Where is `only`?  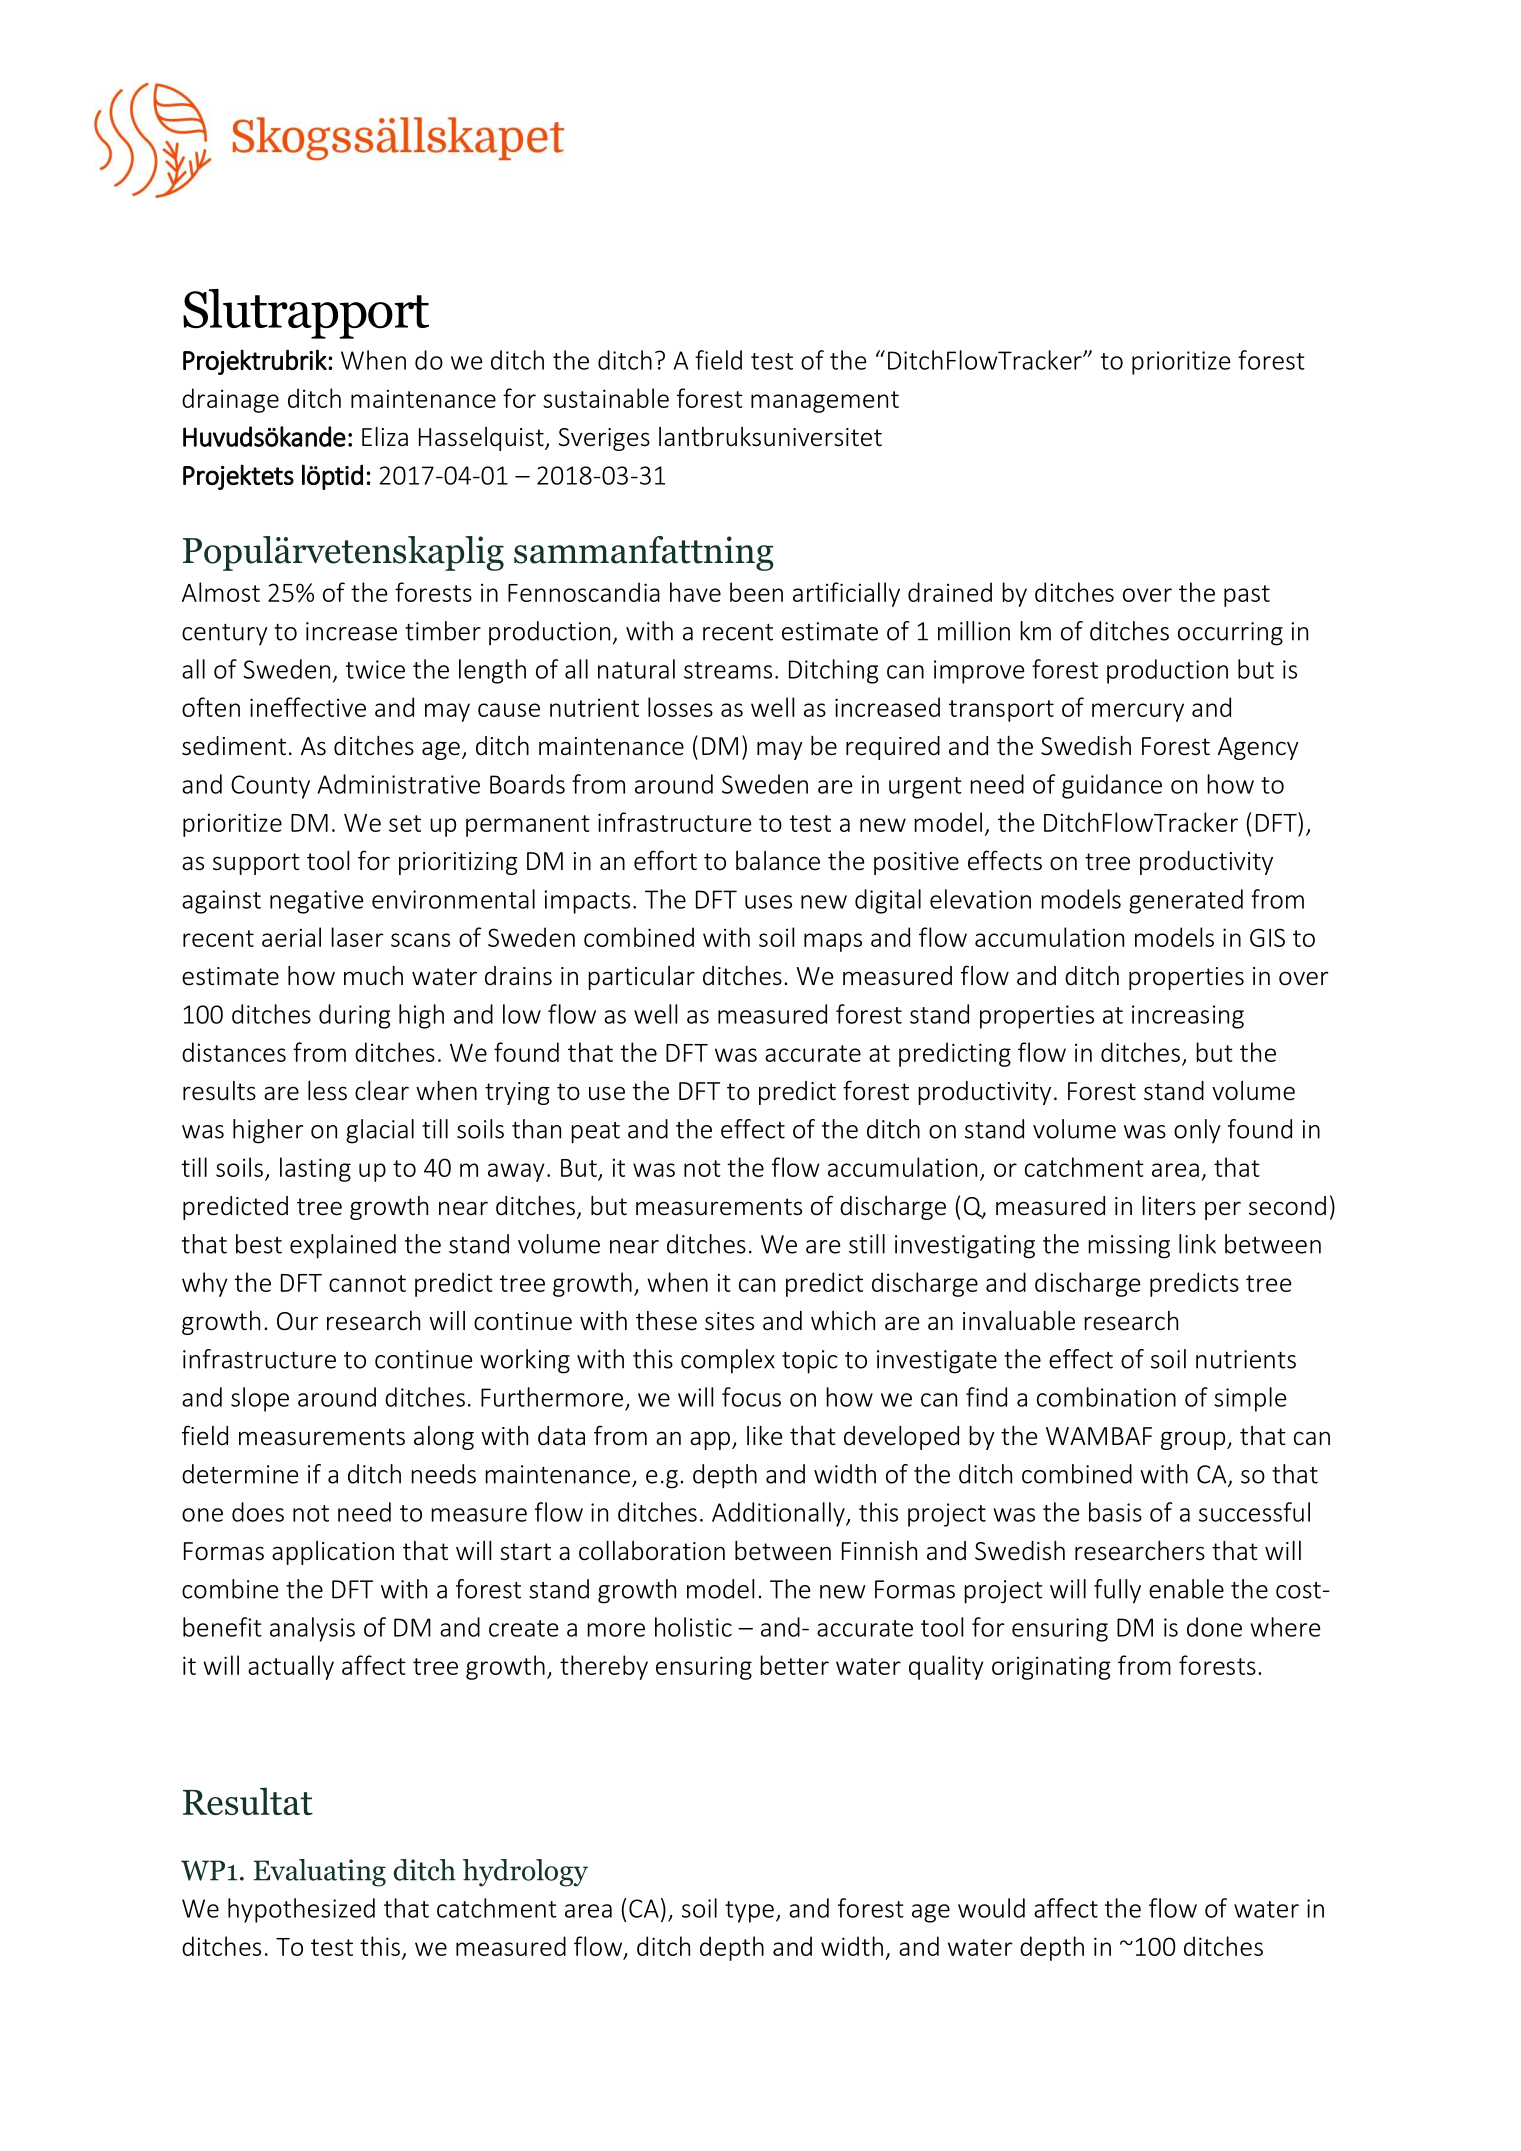 only is located at coordinates (1197, 1131).
